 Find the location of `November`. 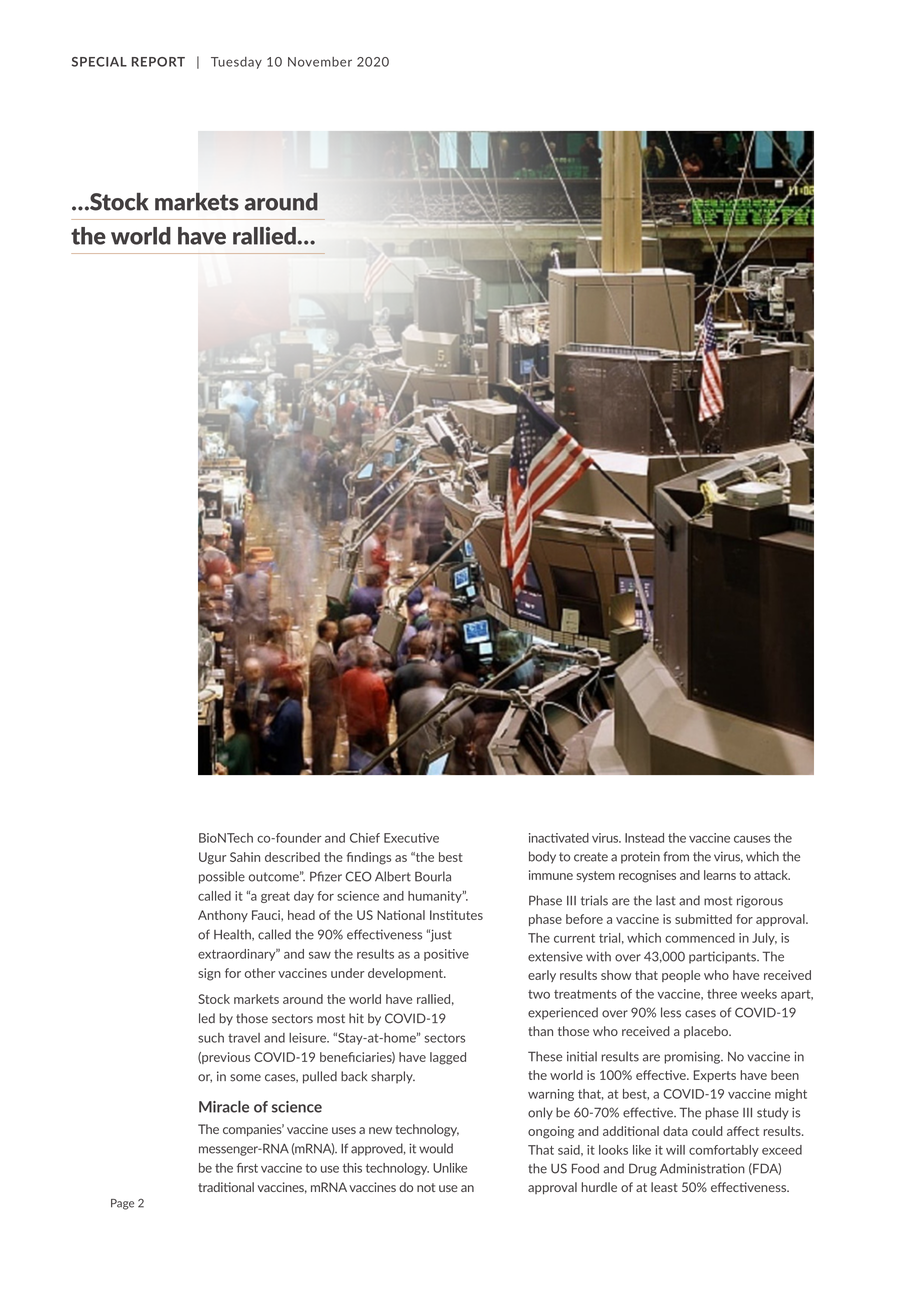

November is located at coordinates (320, 62).
